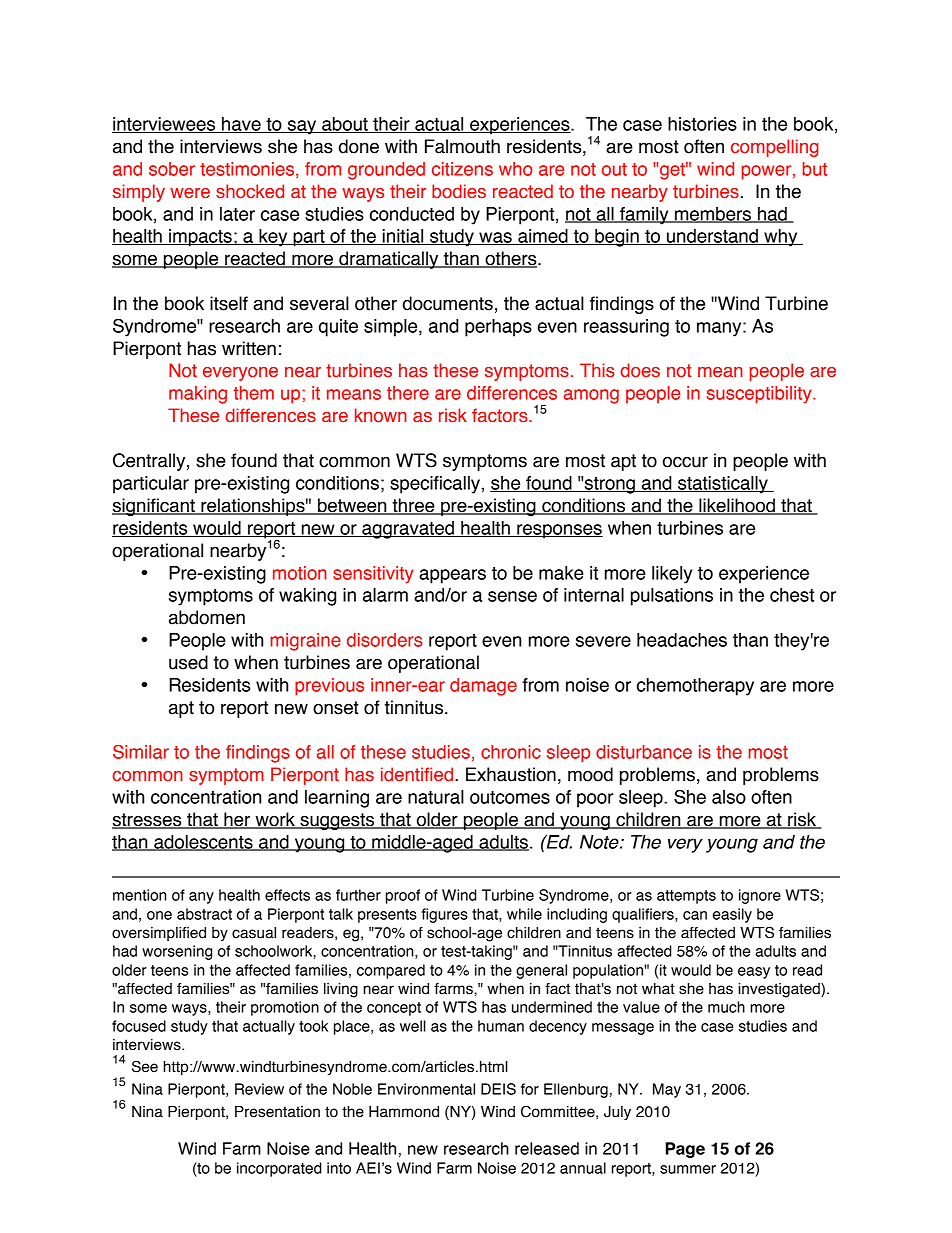 This page has width=952, height=1233. What do you see at coordinates (685, 1150) in the page?
I see `Page` at bounding box center [685, 1150].
